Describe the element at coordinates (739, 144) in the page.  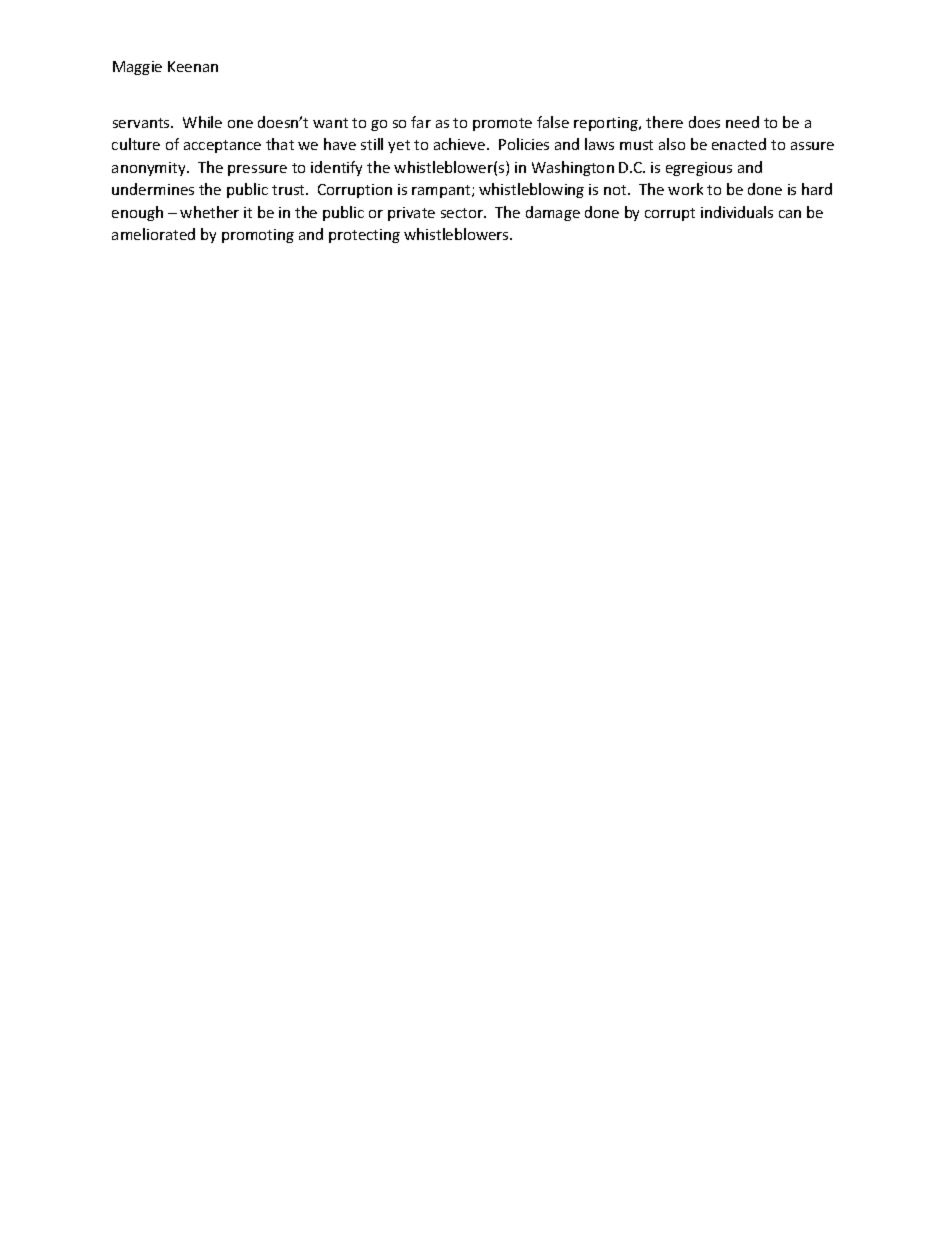
I see `enacted` at that location.
